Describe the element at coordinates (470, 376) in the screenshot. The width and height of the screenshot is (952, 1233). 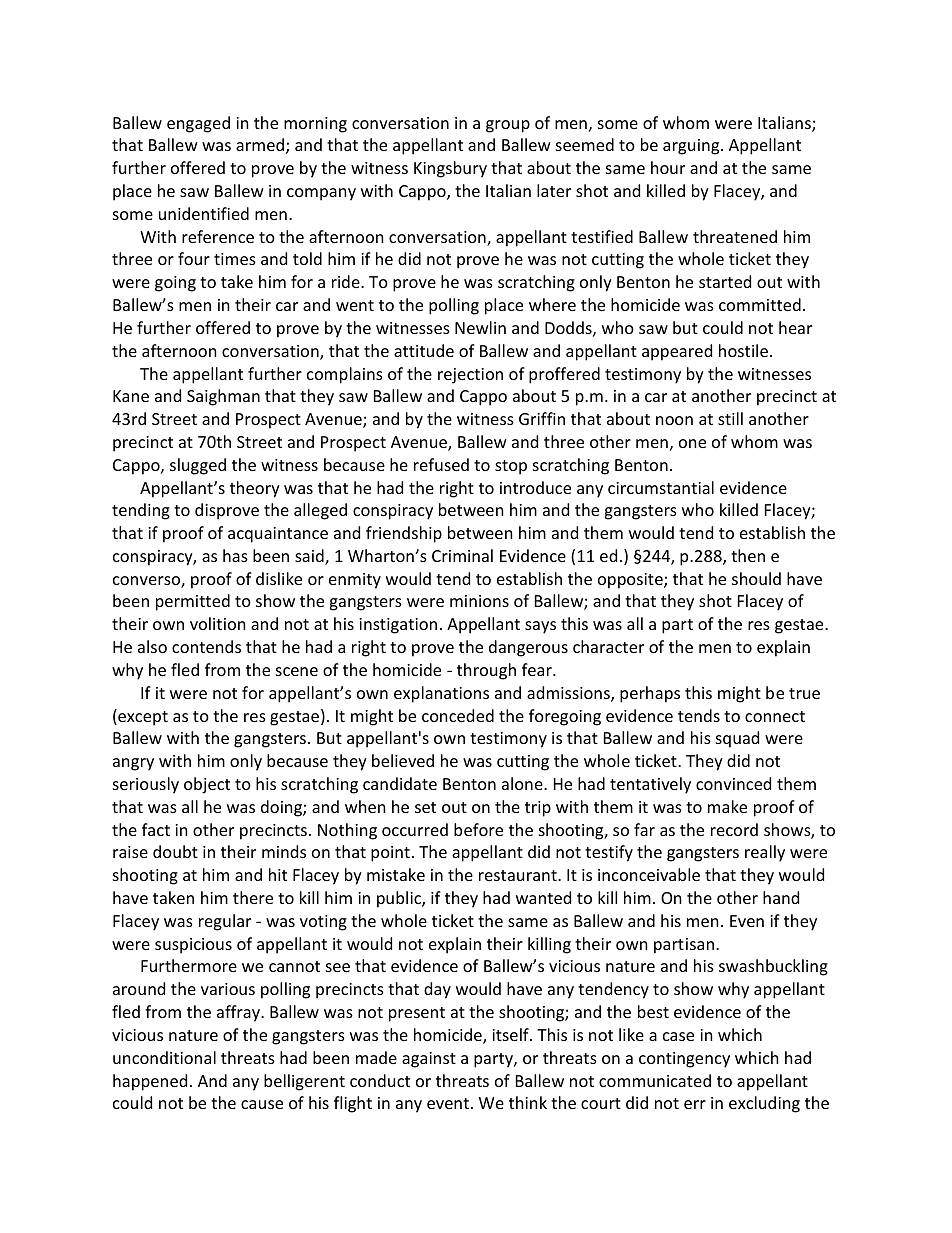
I see `rejection` at that location.
